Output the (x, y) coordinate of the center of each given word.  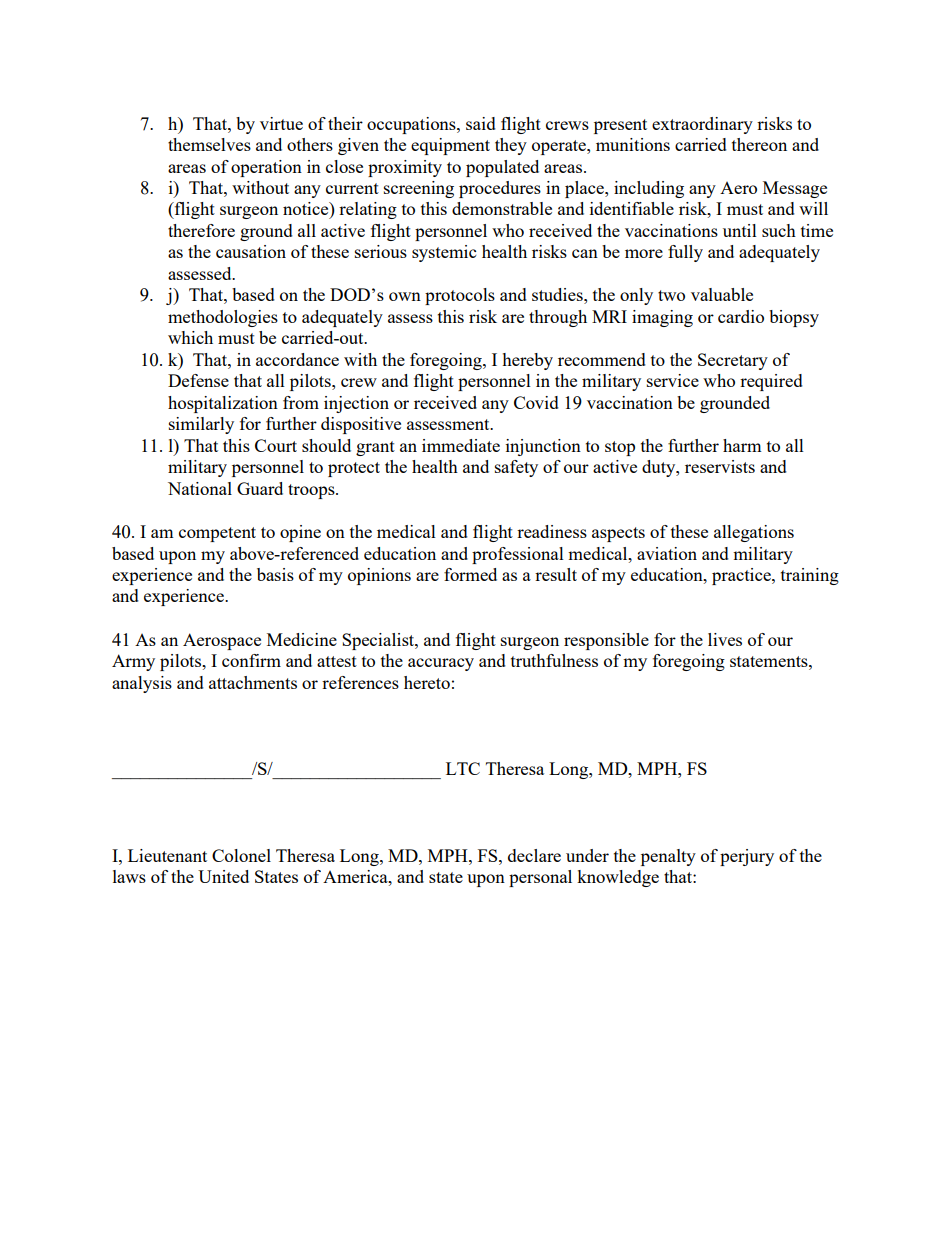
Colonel (241, 855)
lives (725, 639)
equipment (450, 146)
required (771, 382)
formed (470, 574)
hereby (527, 361)
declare (534, 855)
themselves (209, 144)
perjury (747, 857)
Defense (198, 380)
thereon (759, 144)
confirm (251, 660)
